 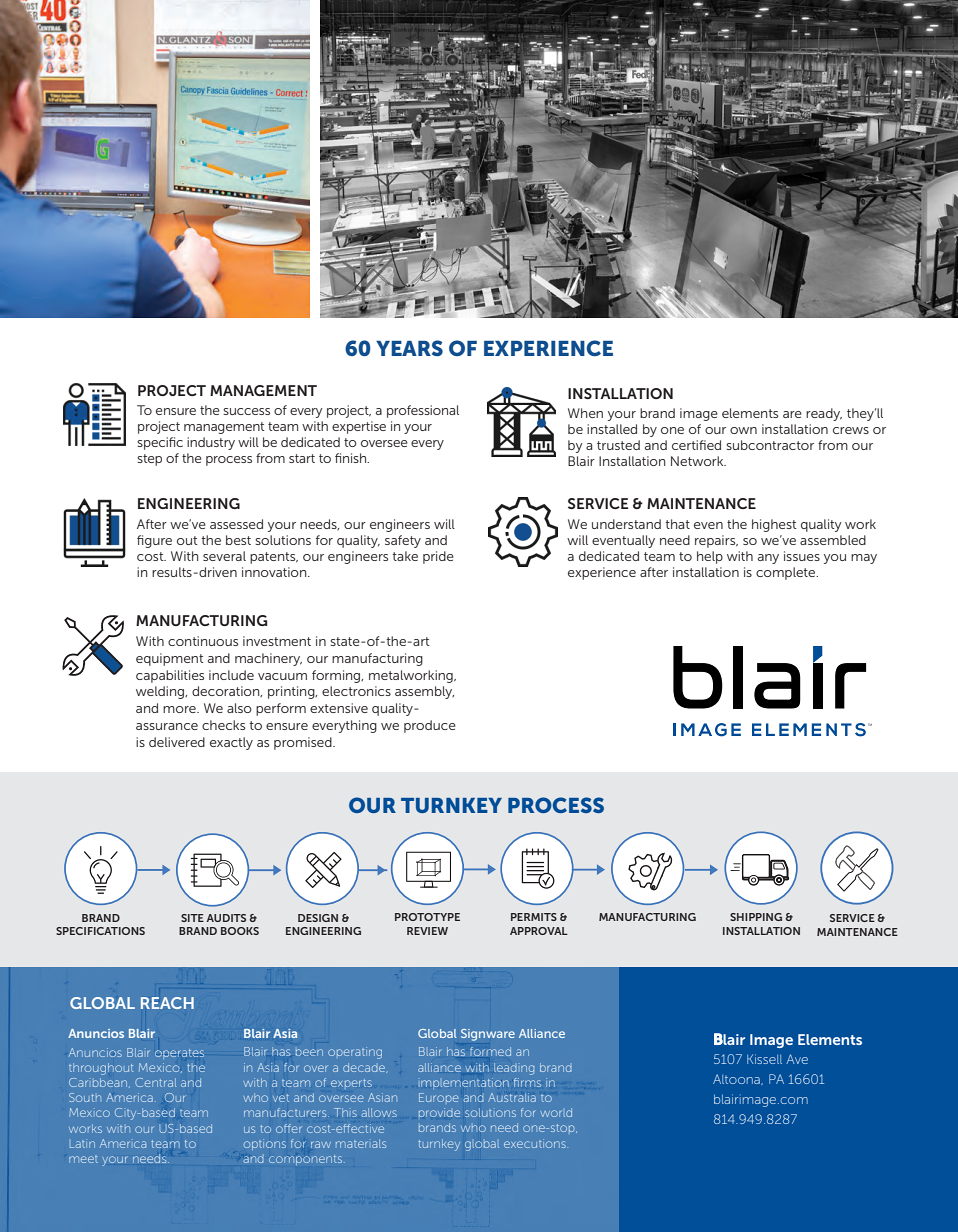 What do you see at coordinates (409, 348) in the document?
I see `YEARS` at bounding box center [409, 348].
